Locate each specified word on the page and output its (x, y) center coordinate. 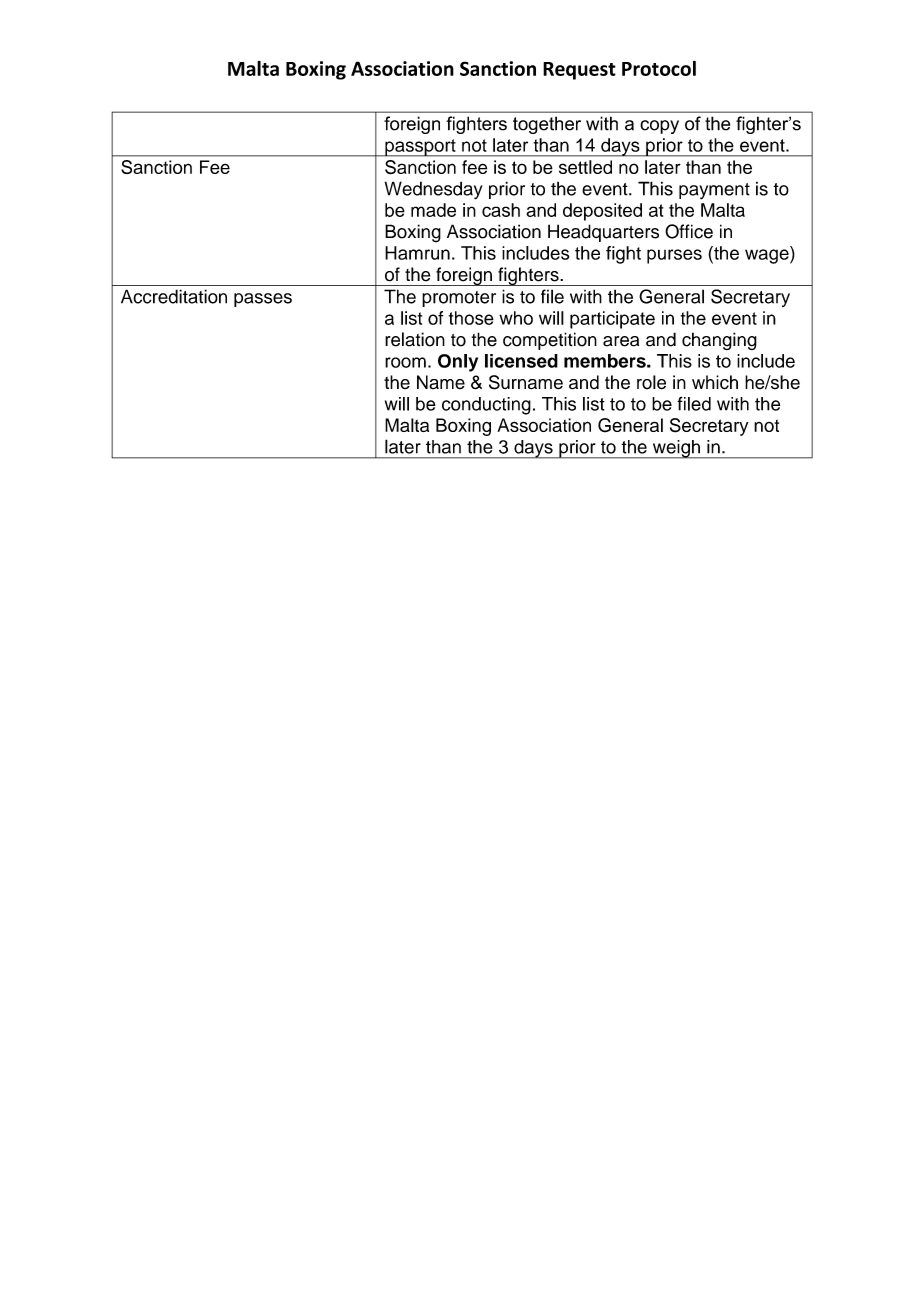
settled (585, 167)
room (405, 362)
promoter (459, 299)
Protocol (659, 68)
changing (719, 341)
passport (420, 148)
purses (674, 256)
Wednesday (434, 190)
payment (714, 191)
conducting (486, 406)
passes (263, 300)
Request (579, 71)
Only (458, 363)
